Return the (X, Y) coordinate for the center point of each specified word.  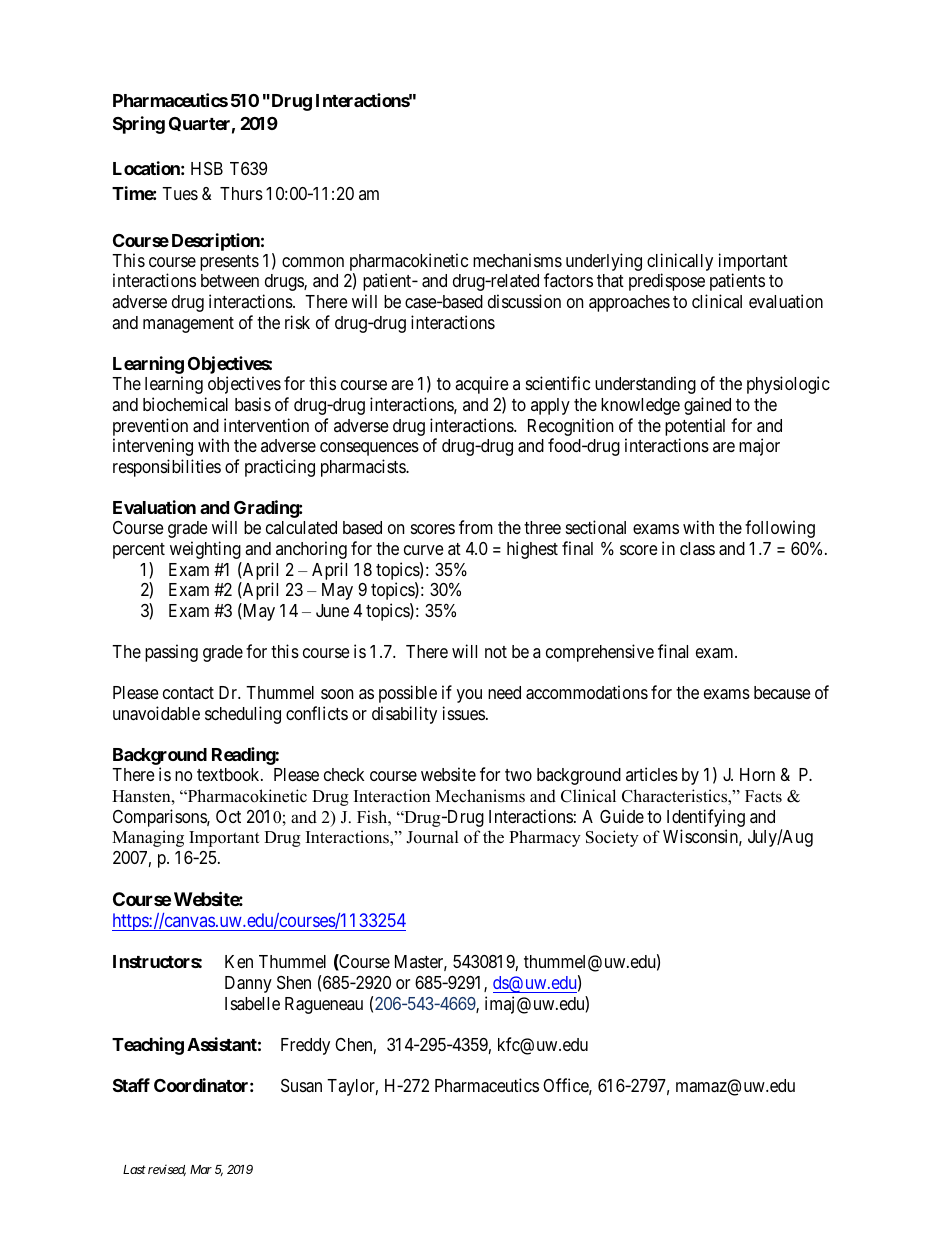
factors (568, 280)
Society (612, 838)
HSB (207, 168)
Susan (301, 1086)
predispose (667, 282)
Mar (201, 1169)
